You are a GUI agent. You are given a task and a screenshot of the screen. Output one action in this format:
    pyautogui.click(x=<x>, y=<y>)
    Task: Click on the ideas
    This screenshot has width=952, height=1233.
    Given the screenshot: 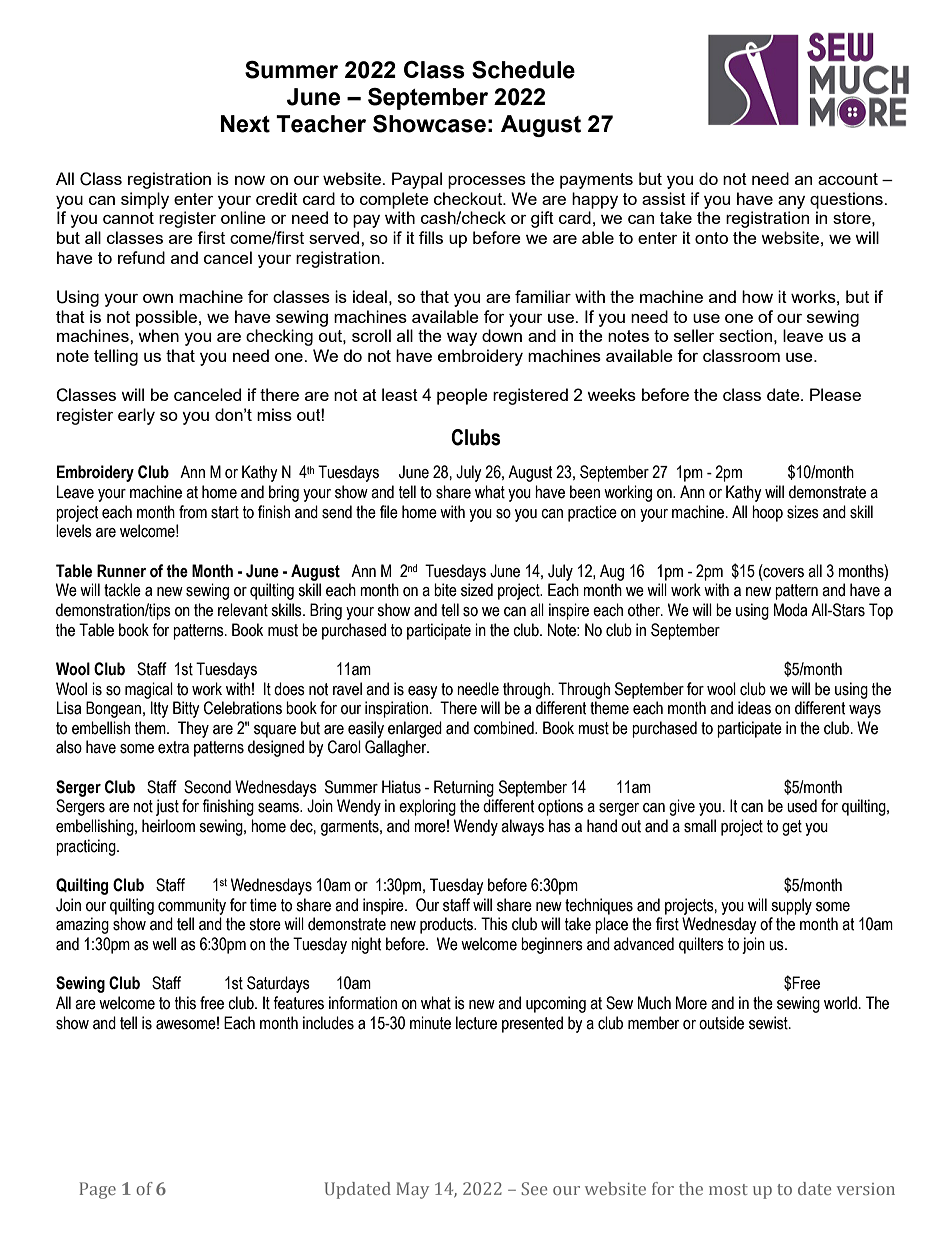 What is the action you would take?
    pyautogui.click(x=754, y=708)
